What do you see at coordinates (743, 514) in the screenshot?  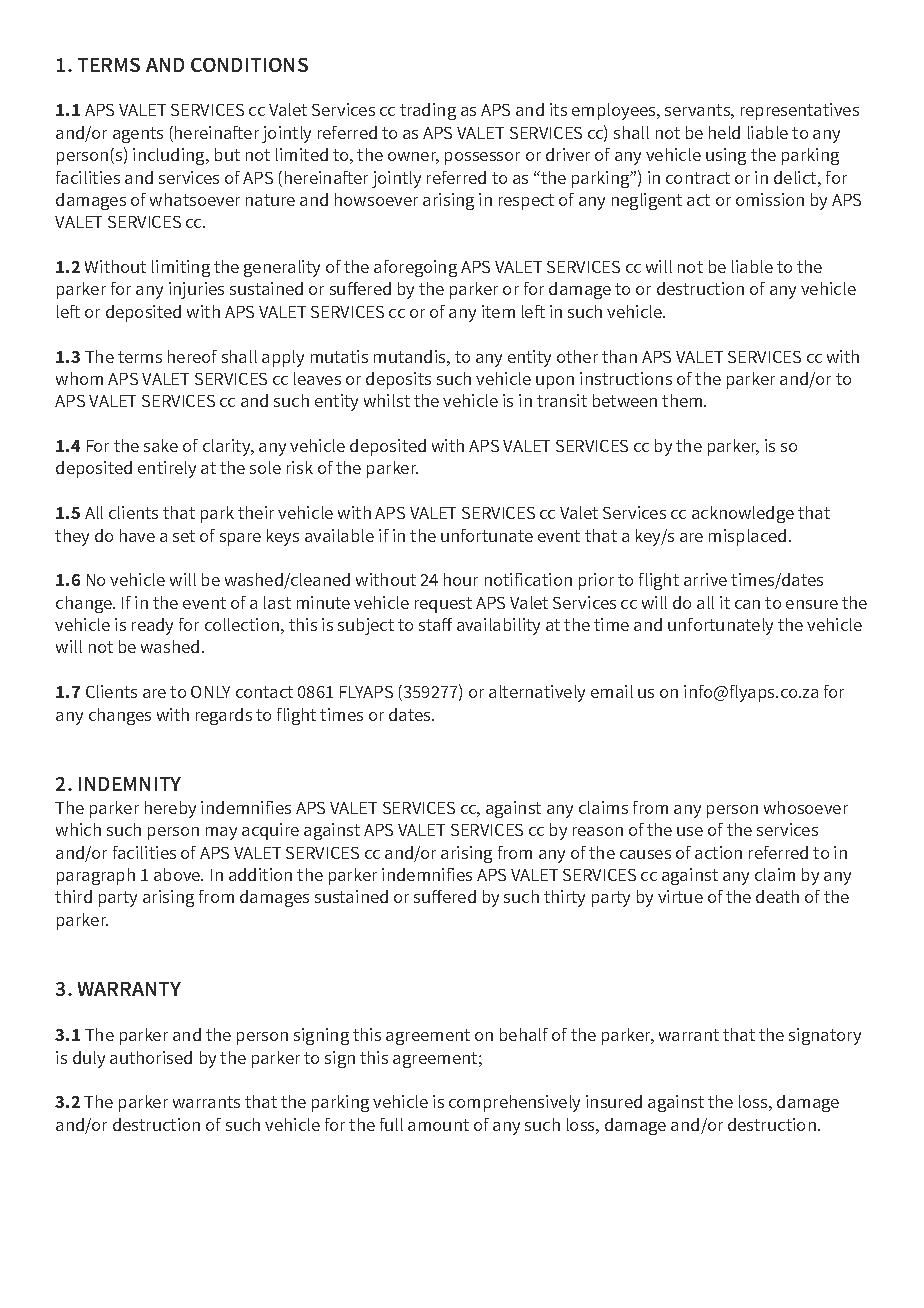 I see `acknowledge` at bounding box center [743, 514].
